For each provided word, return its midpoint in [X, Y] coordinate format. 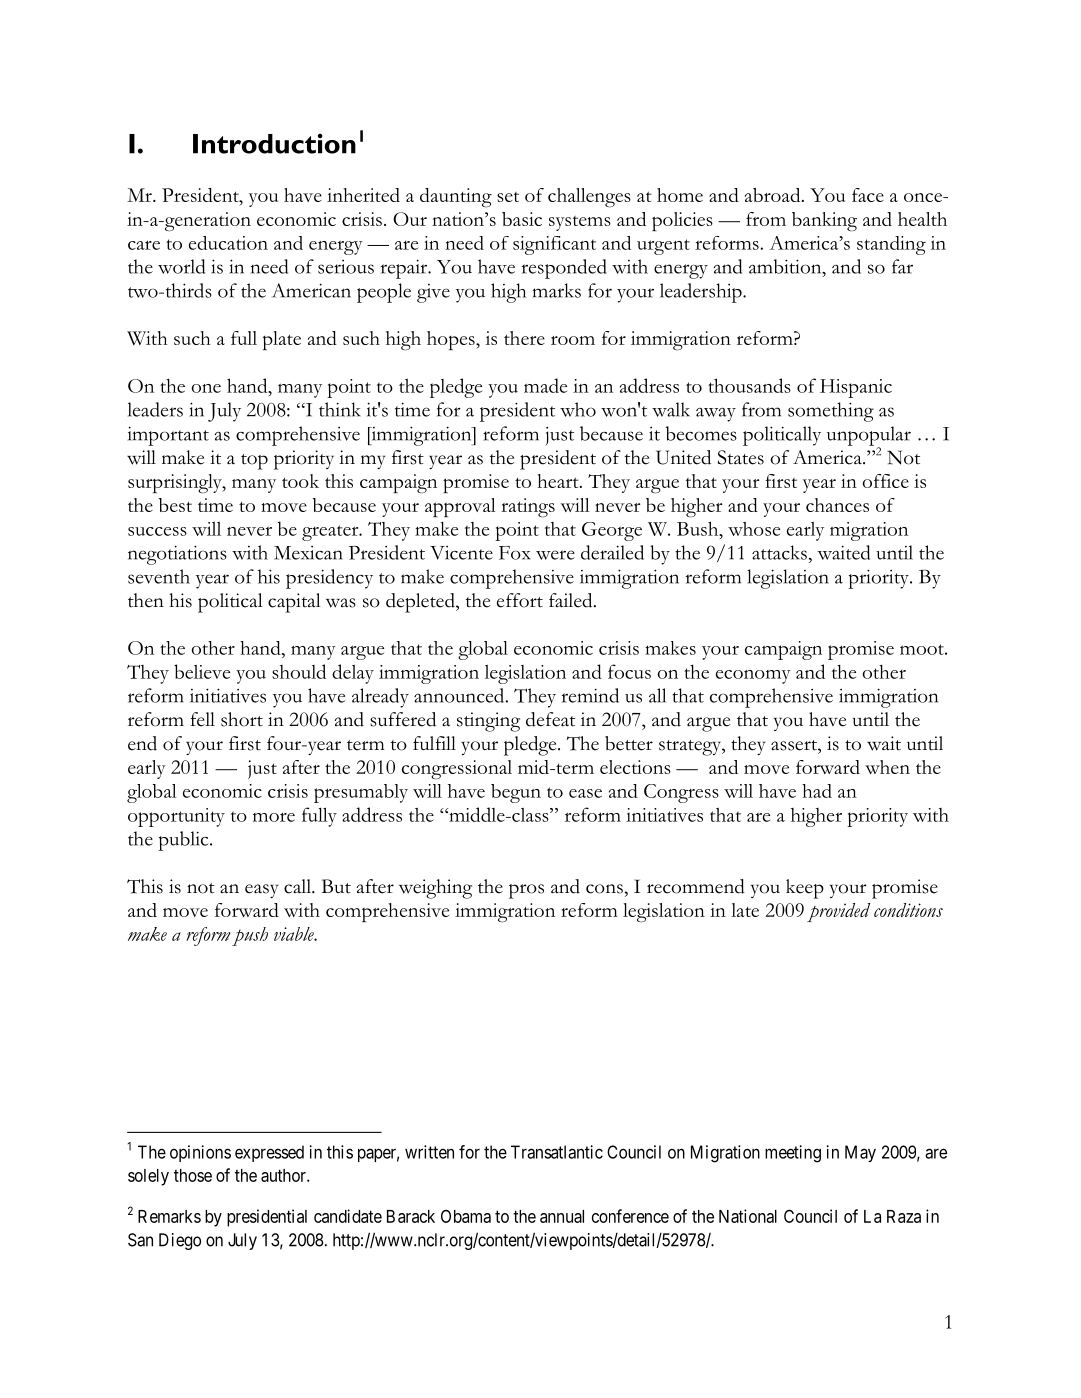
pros [526, 891]
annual [562, 1216]
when [887, 767]
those [193, 1175]
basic [522, 219]
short [242, 719]
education [228, 243]
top [254, 462]
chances [837, 505]
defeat [550, 719]
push [250, 936]
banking [824, 222]
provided [838, 912]
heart [559, 481]
